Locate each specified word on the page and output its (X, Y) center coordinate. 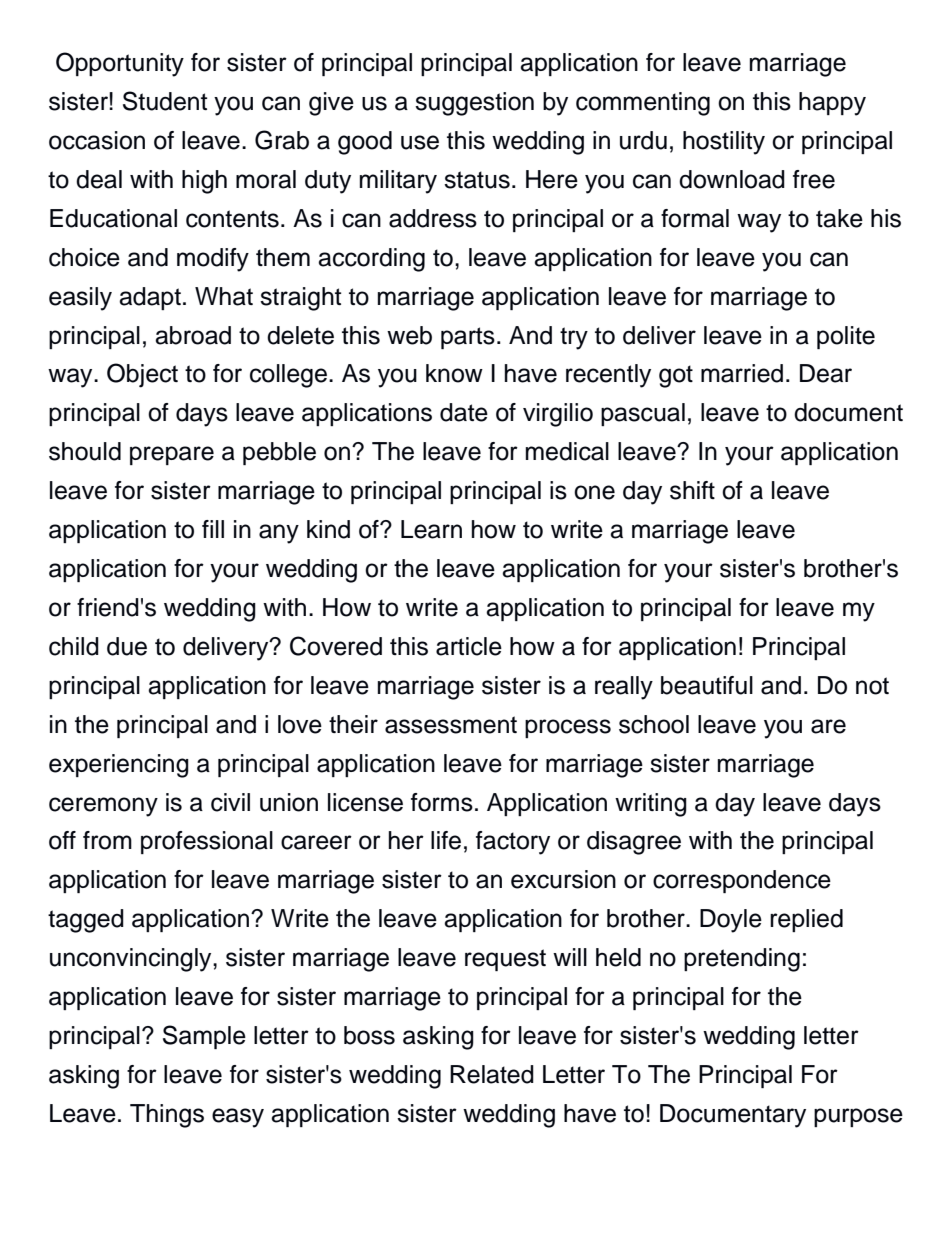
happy (832, 104)
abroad (193, 335)
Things (167, 1116)
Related (492, 1074)
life (446, 840)
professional (207, 842)
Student (165, 101)
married (742, 373)
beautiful (707, 685)
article (469, 646)
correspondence (742, 881)
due (127, 646)
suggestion (474, 104)
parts (468, 338)
